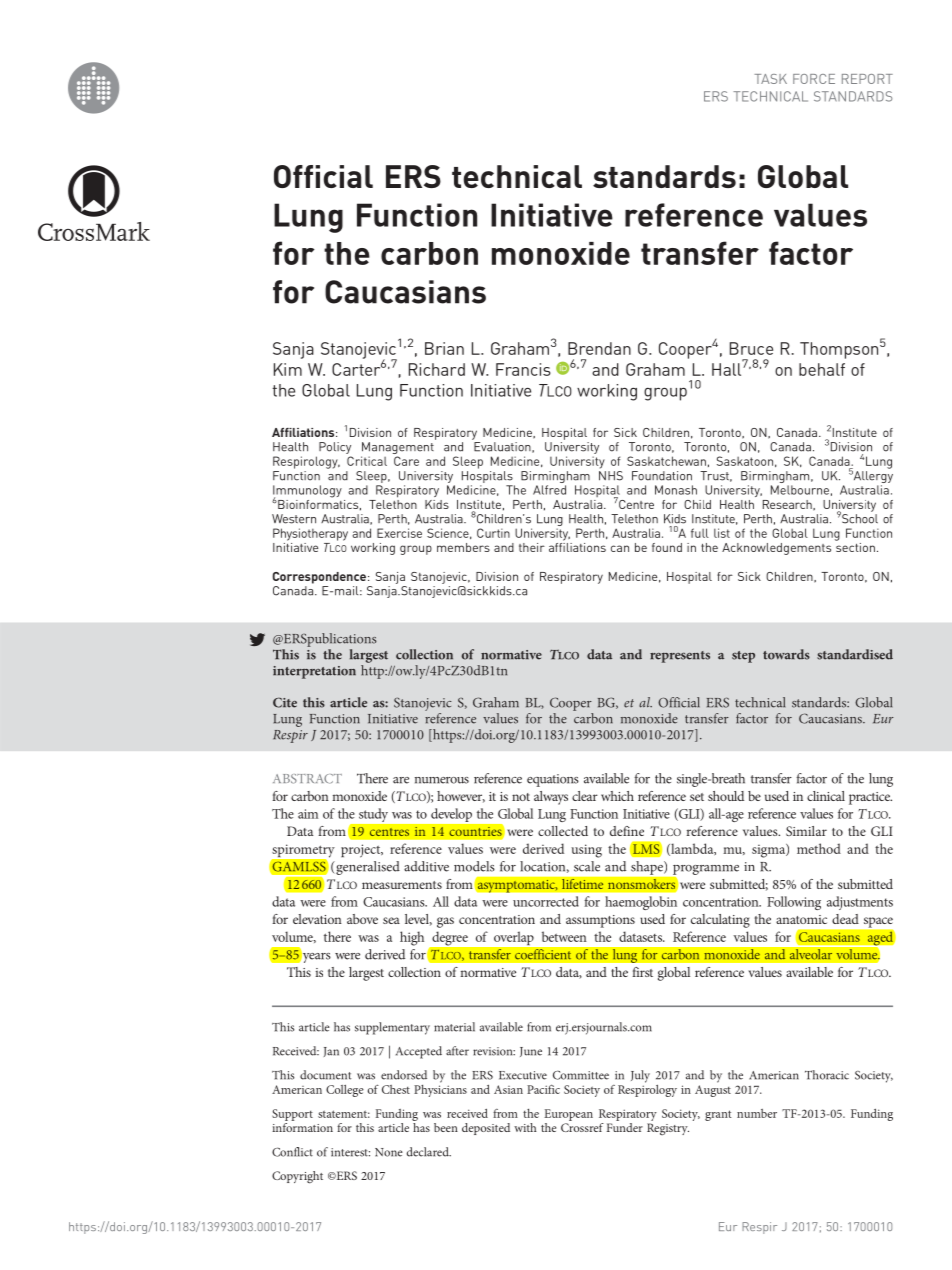 This screenshot has width=952, height=1270. What do you see at coordinates (814, 79) in the screenshot?
I see `FORCE` at bounding box center [814, 79].
